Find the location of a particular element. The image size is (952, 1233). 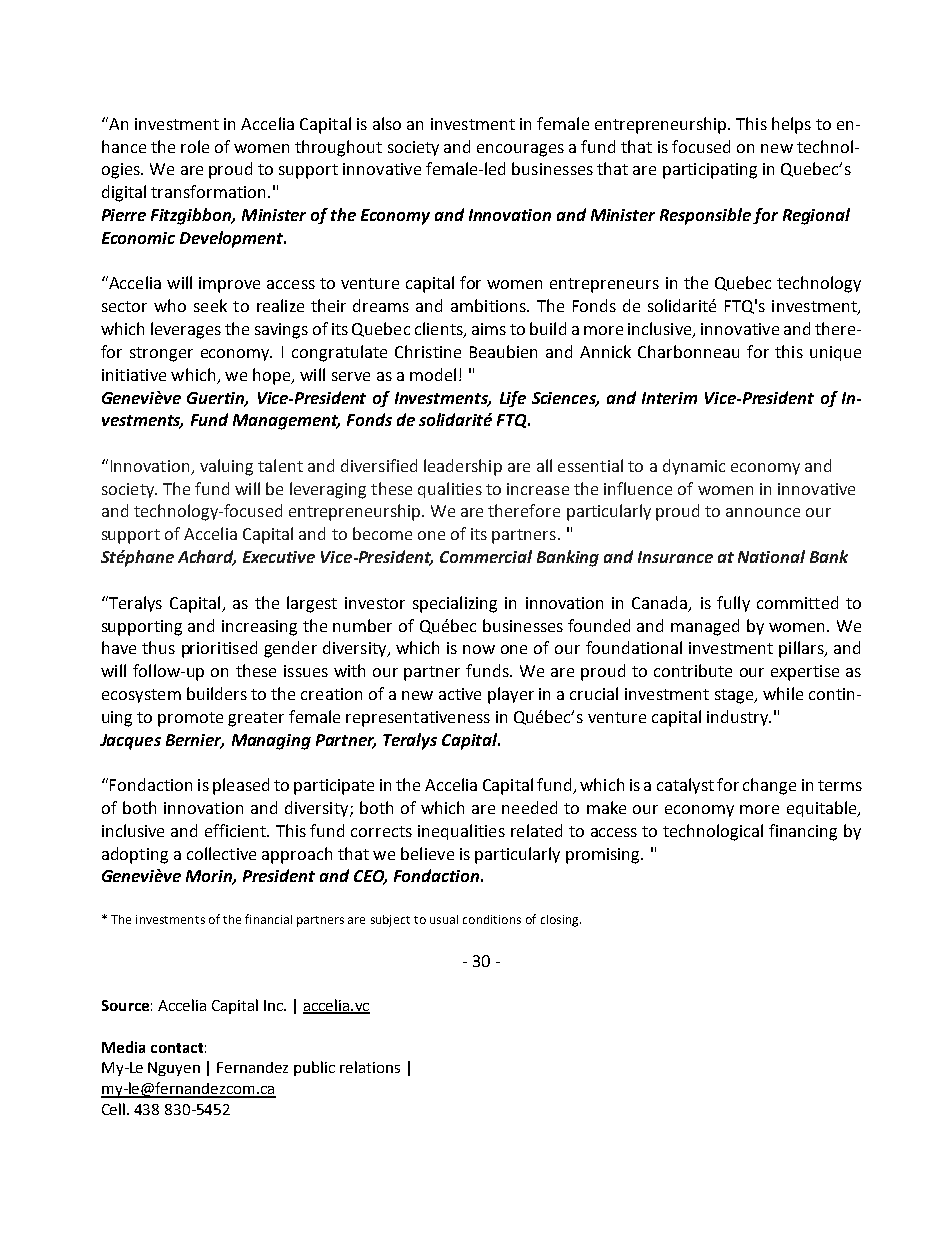

collective is located at coordinates (221, 853).
